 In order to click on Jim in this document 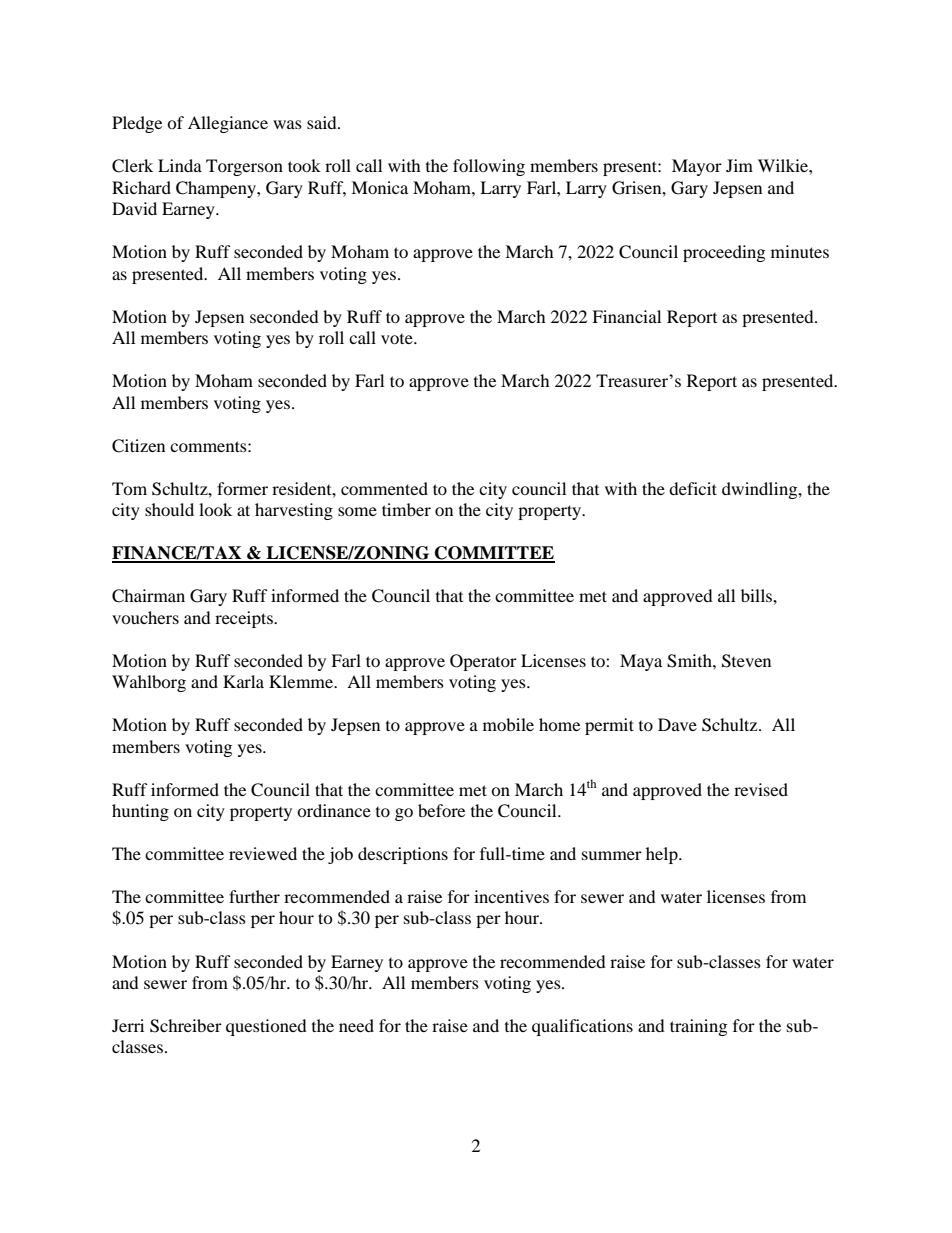, I will do `click(739, 165)`.
